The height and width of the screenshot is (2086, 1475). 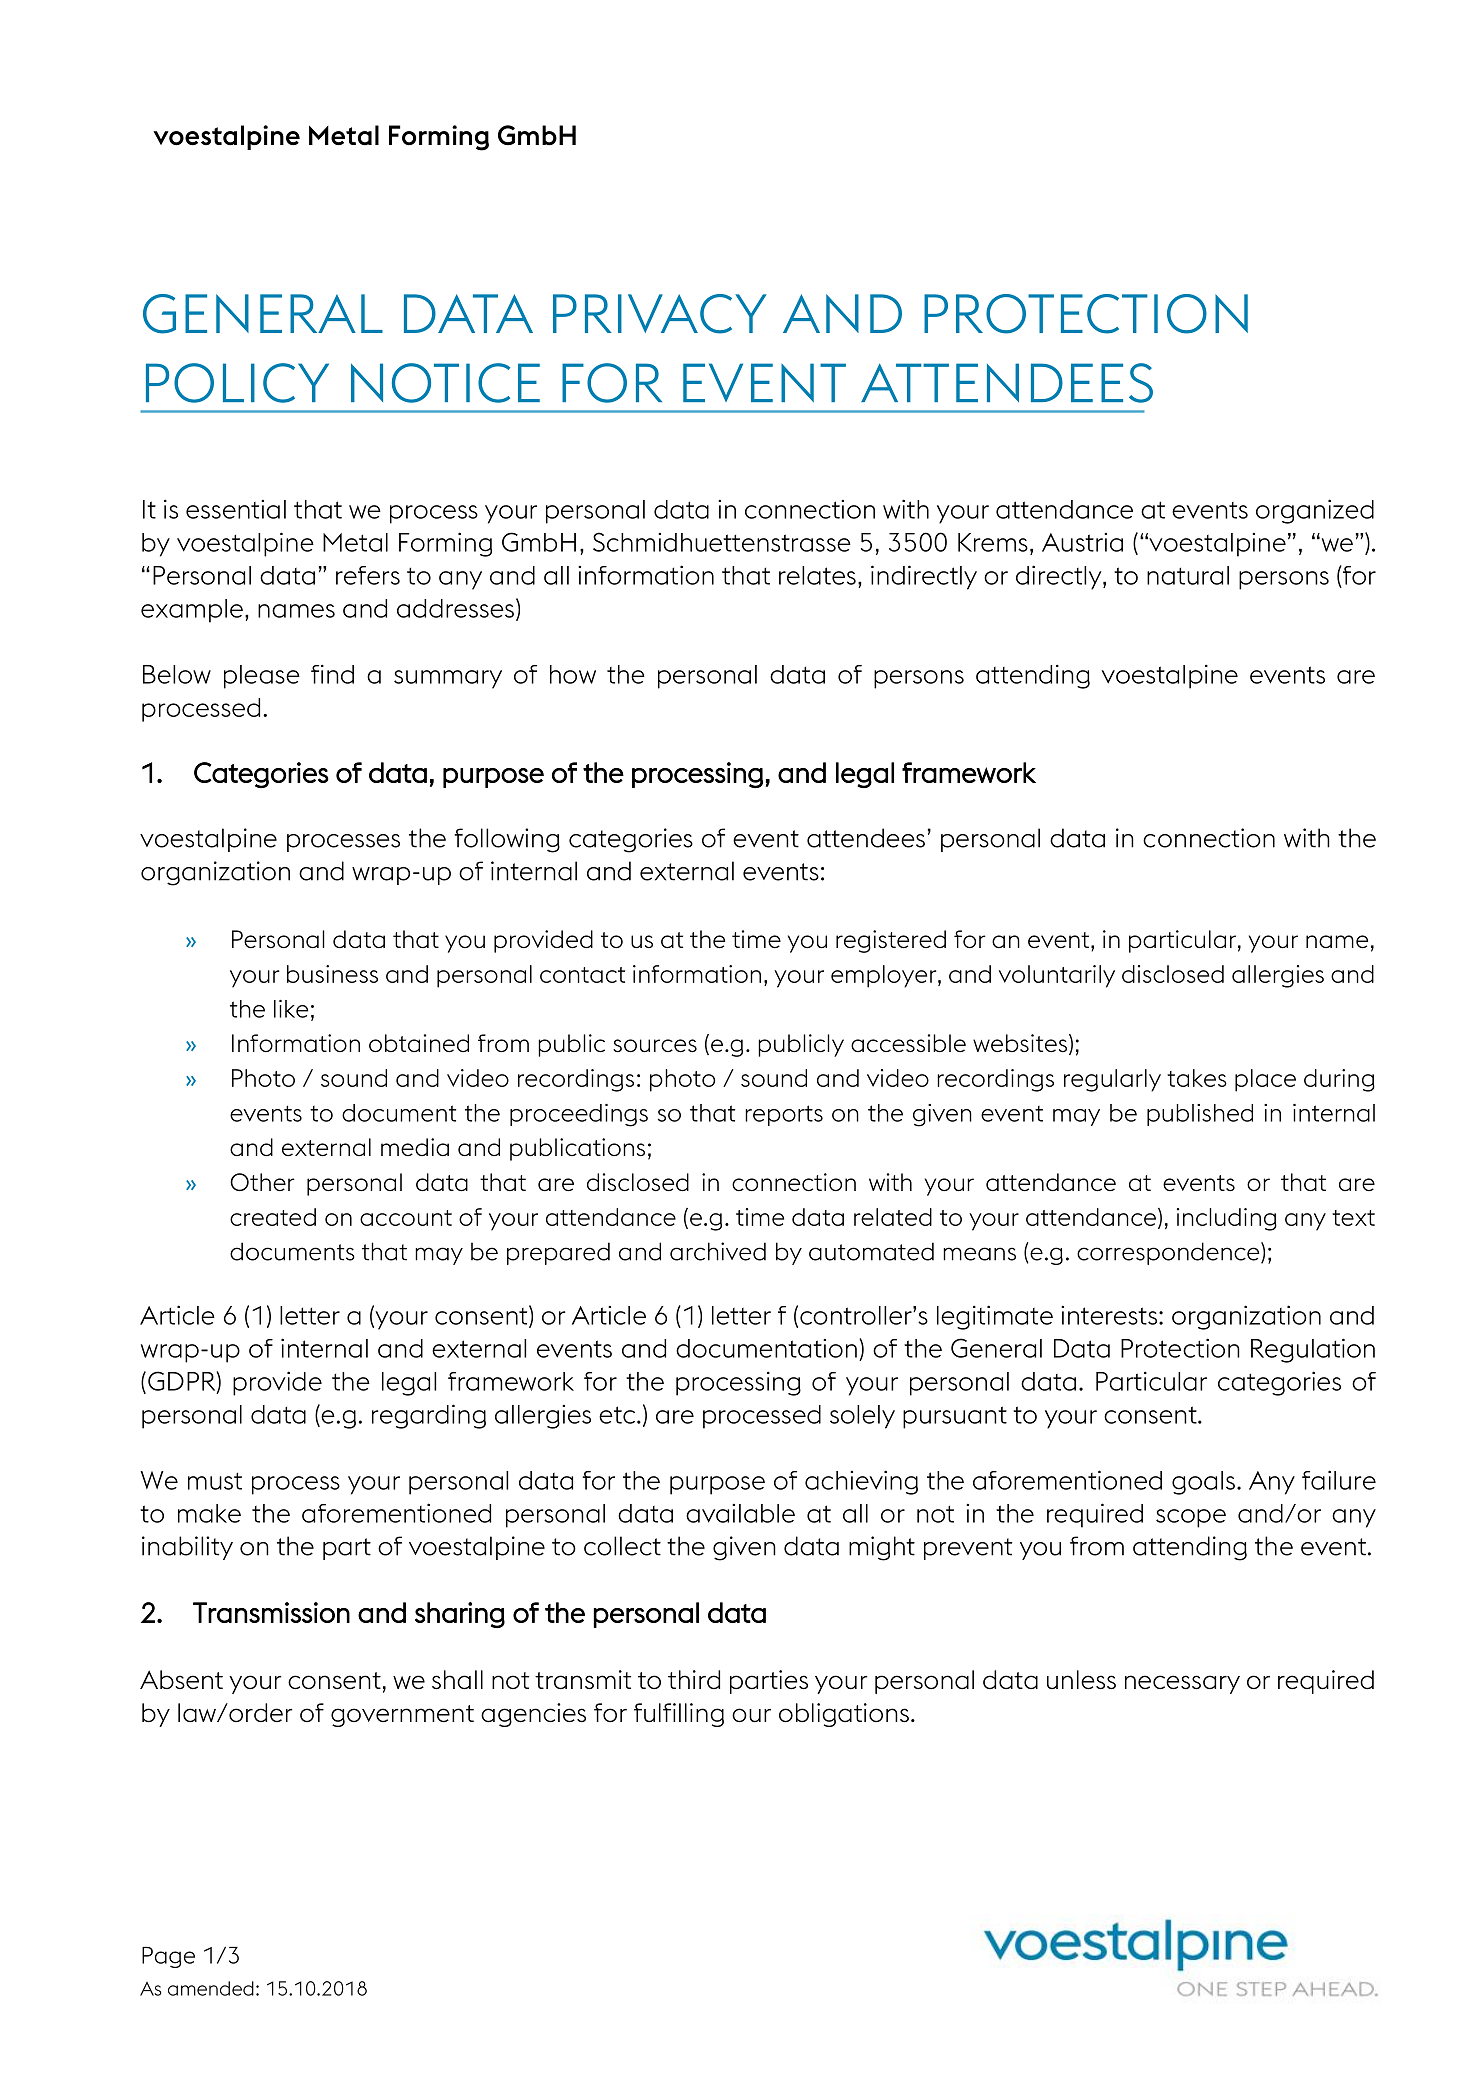 What do you see at coordinates (1057, 976) in the screenshot?
I see `voluntarily` at bounding box center [1057, 976].
